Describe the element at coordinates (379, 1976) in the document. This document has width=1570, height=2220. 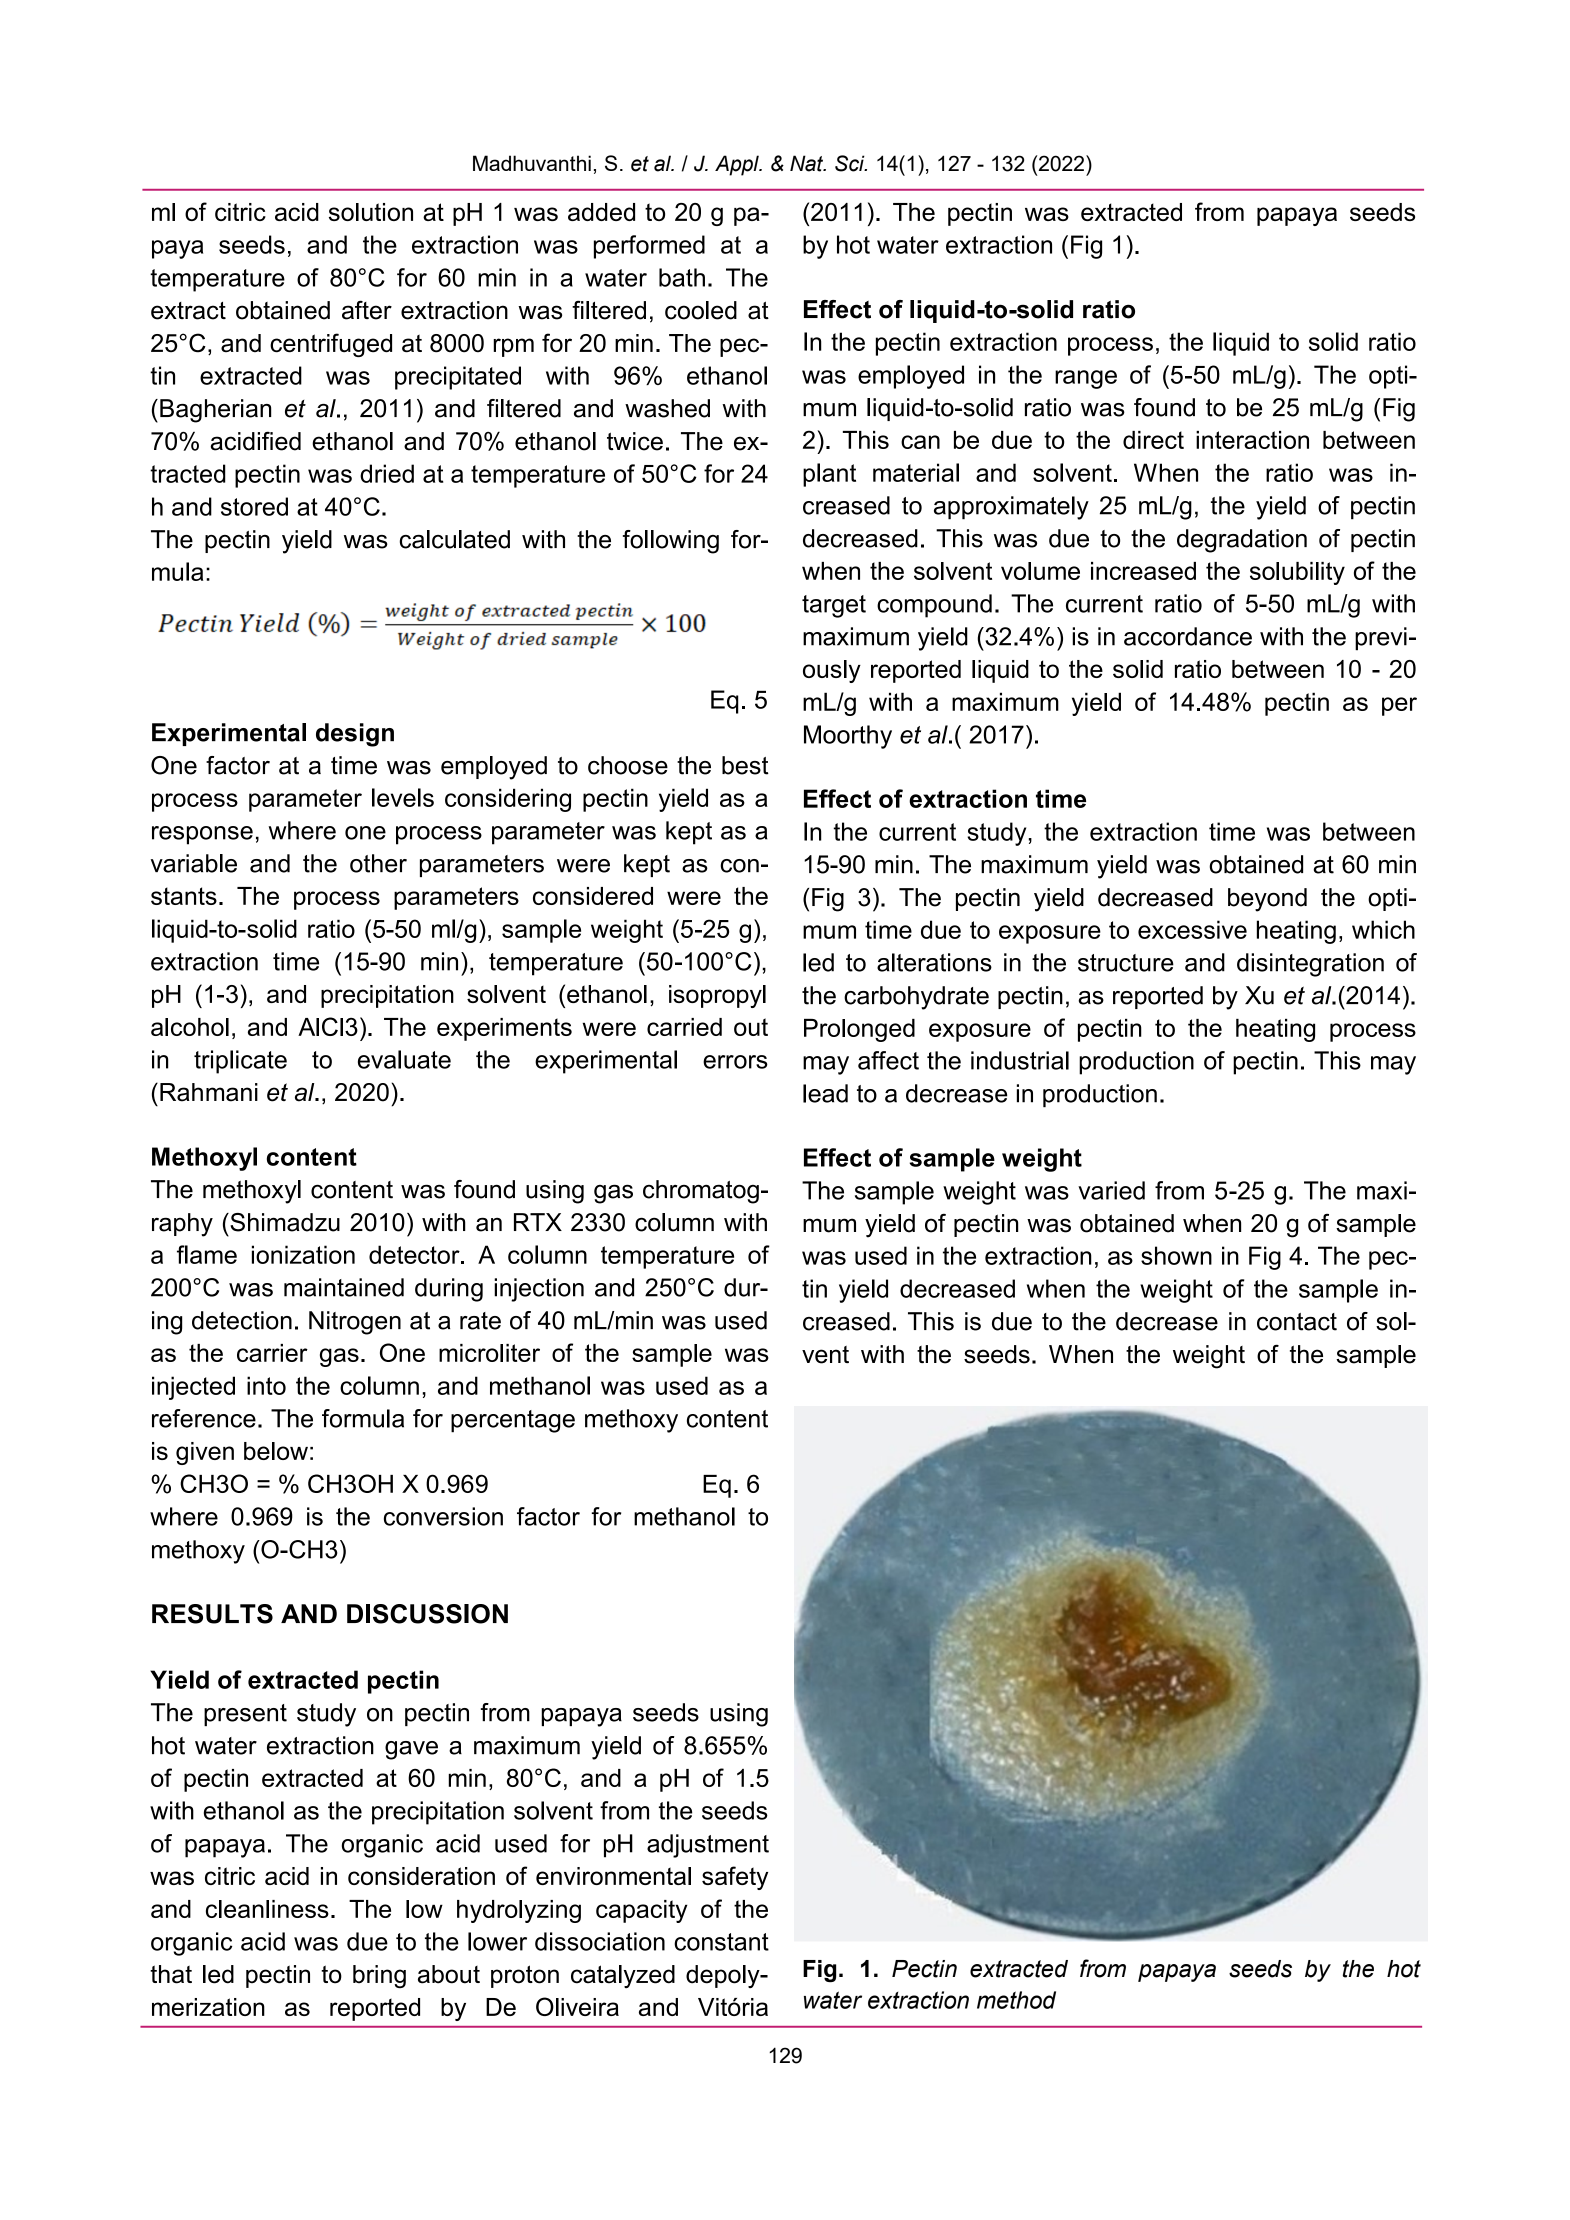
I see `bring` at that location.
